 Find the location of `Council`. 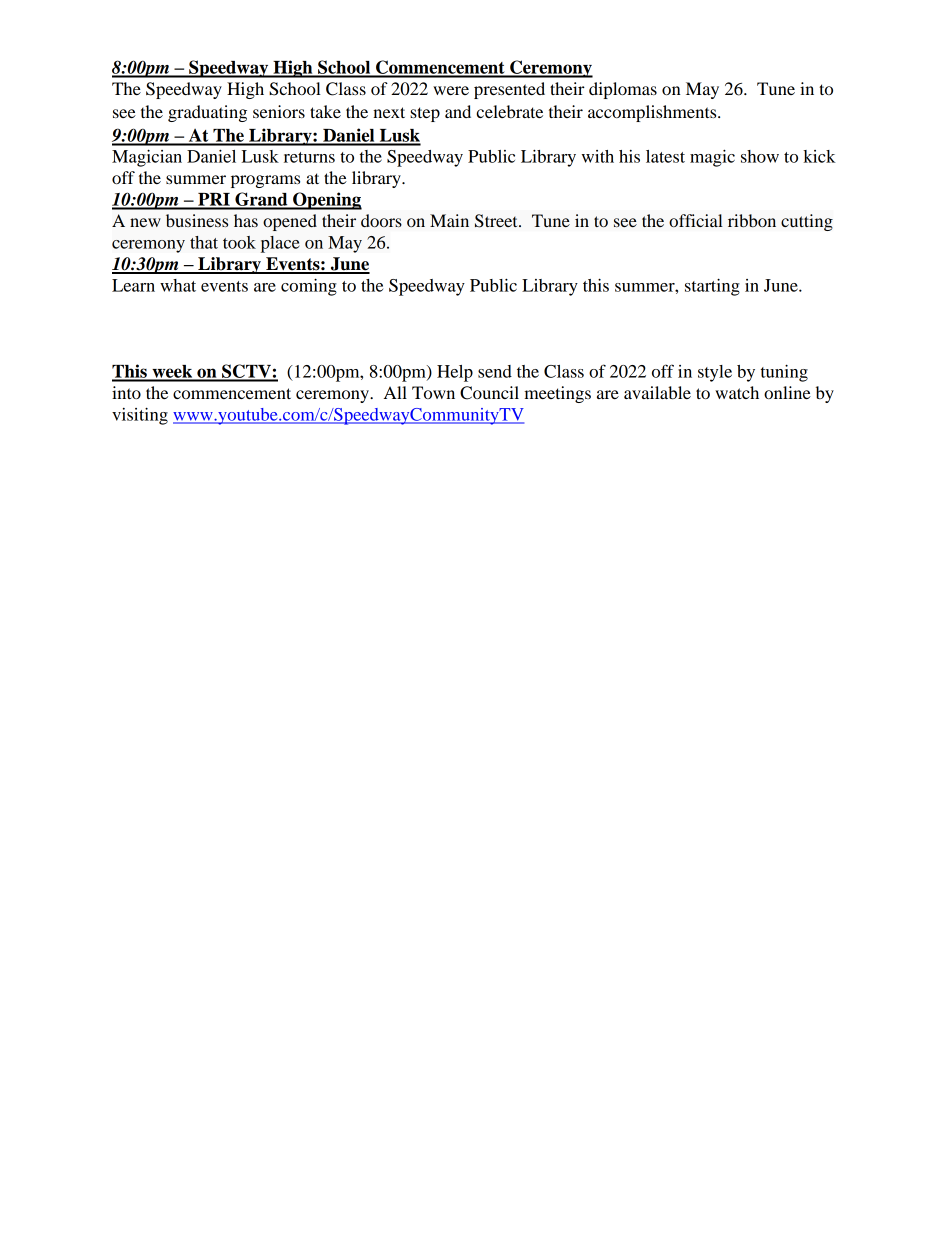

Council is located at coordinates (489, 393).
